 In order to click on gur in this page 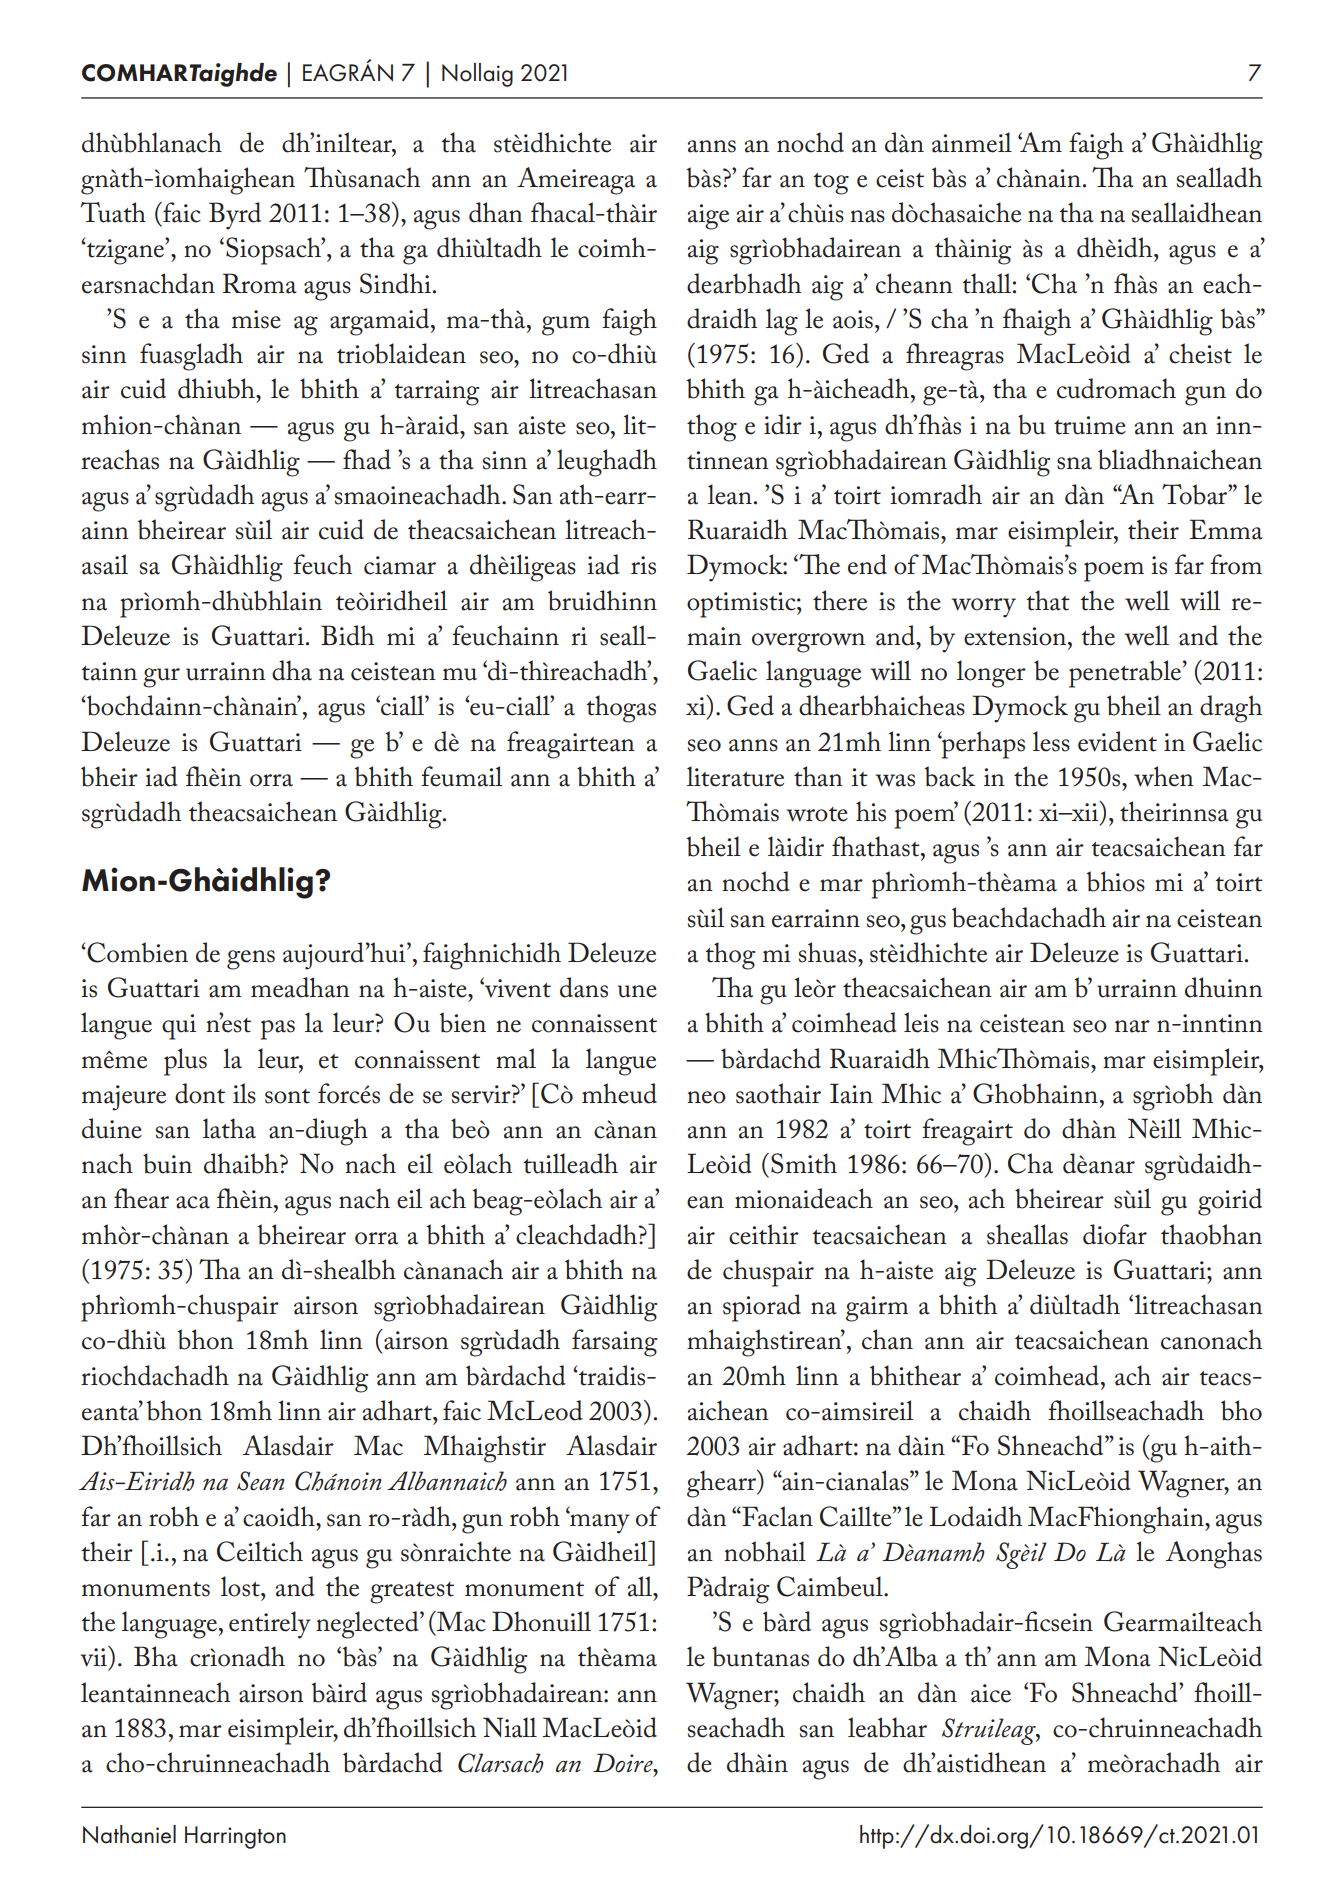, I will do `click(161, 678)`.
